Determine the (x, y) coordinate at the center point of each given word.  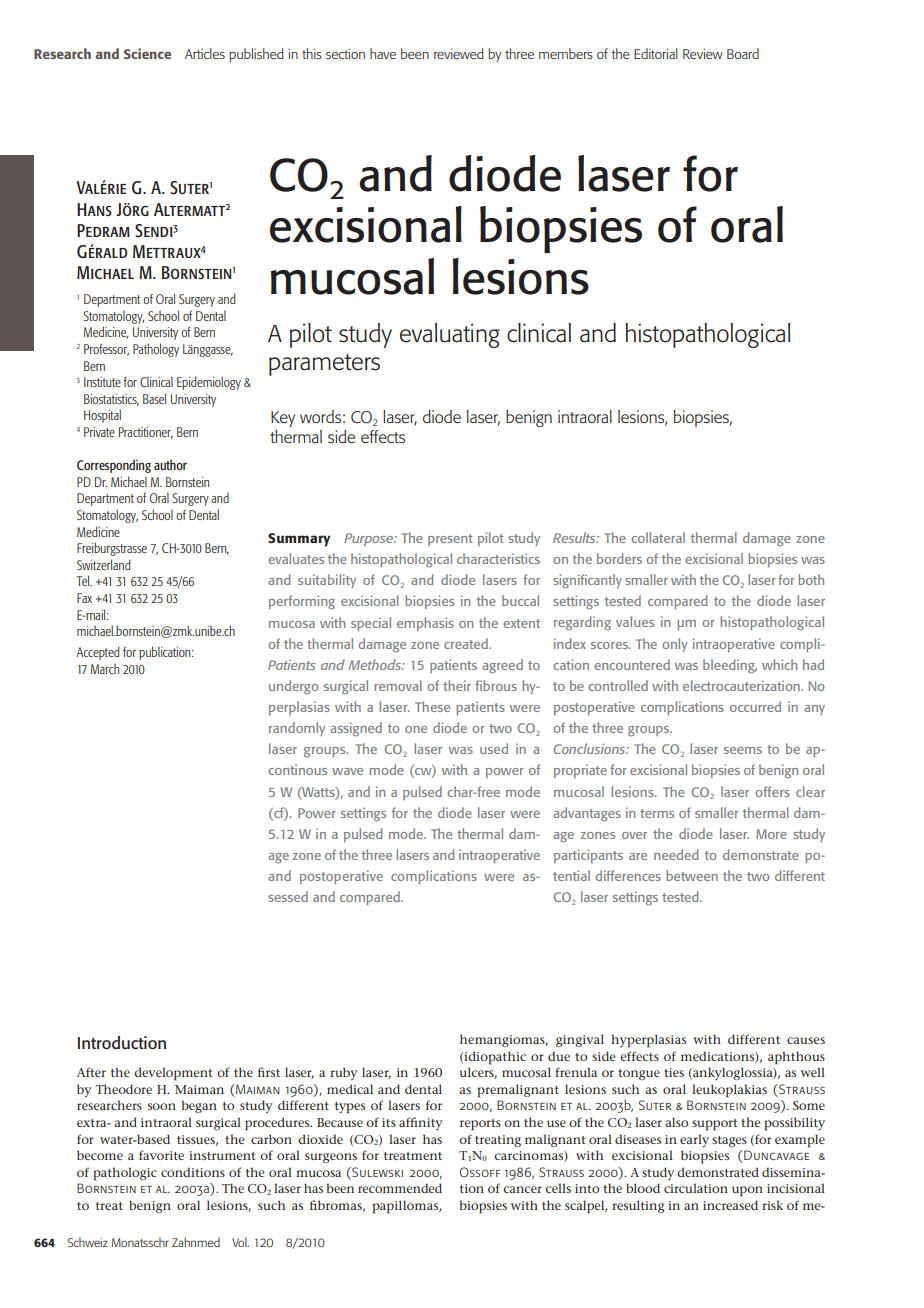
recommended (400, 1188)
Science (147, 53)
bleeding (730, 666)
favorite (161, 1155)
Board (743, 53)
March (105, 669)
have (383, 53)
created (467, 643)
